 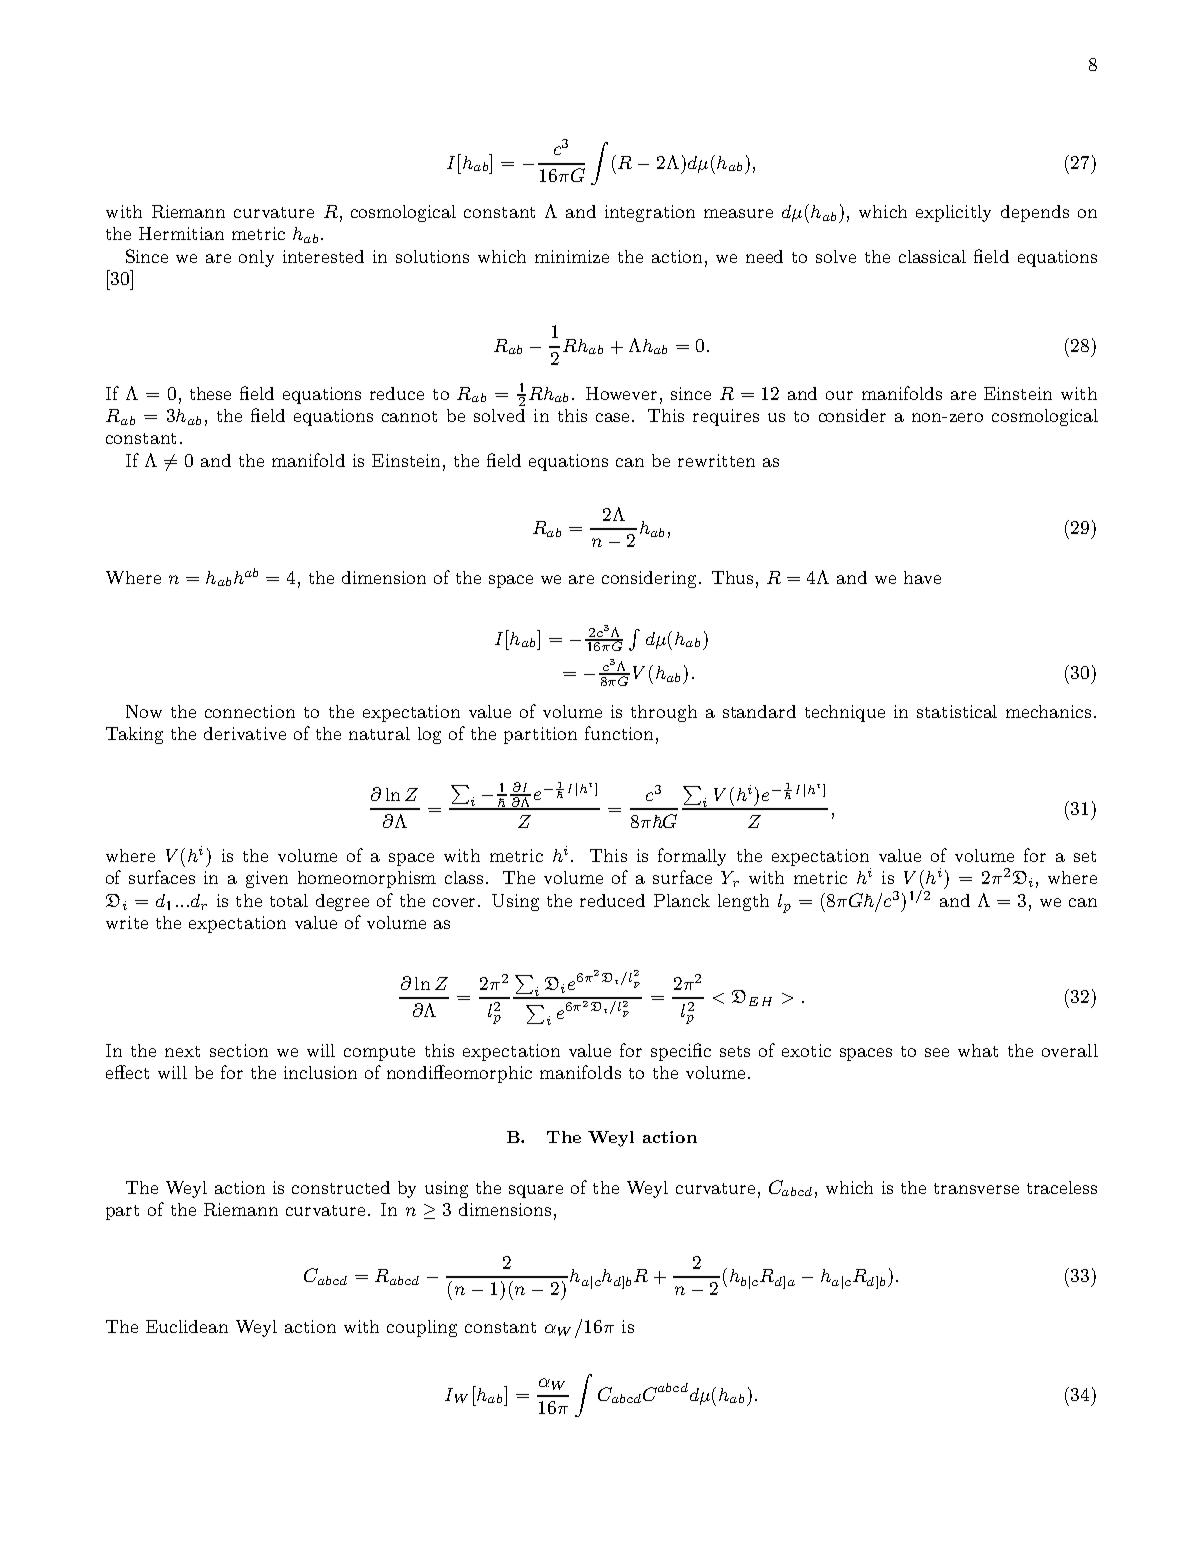 What do you see at coordinates (187, 1326) in the screenshot?
I see `Euclidean` at bounding box center [187, 1326].
